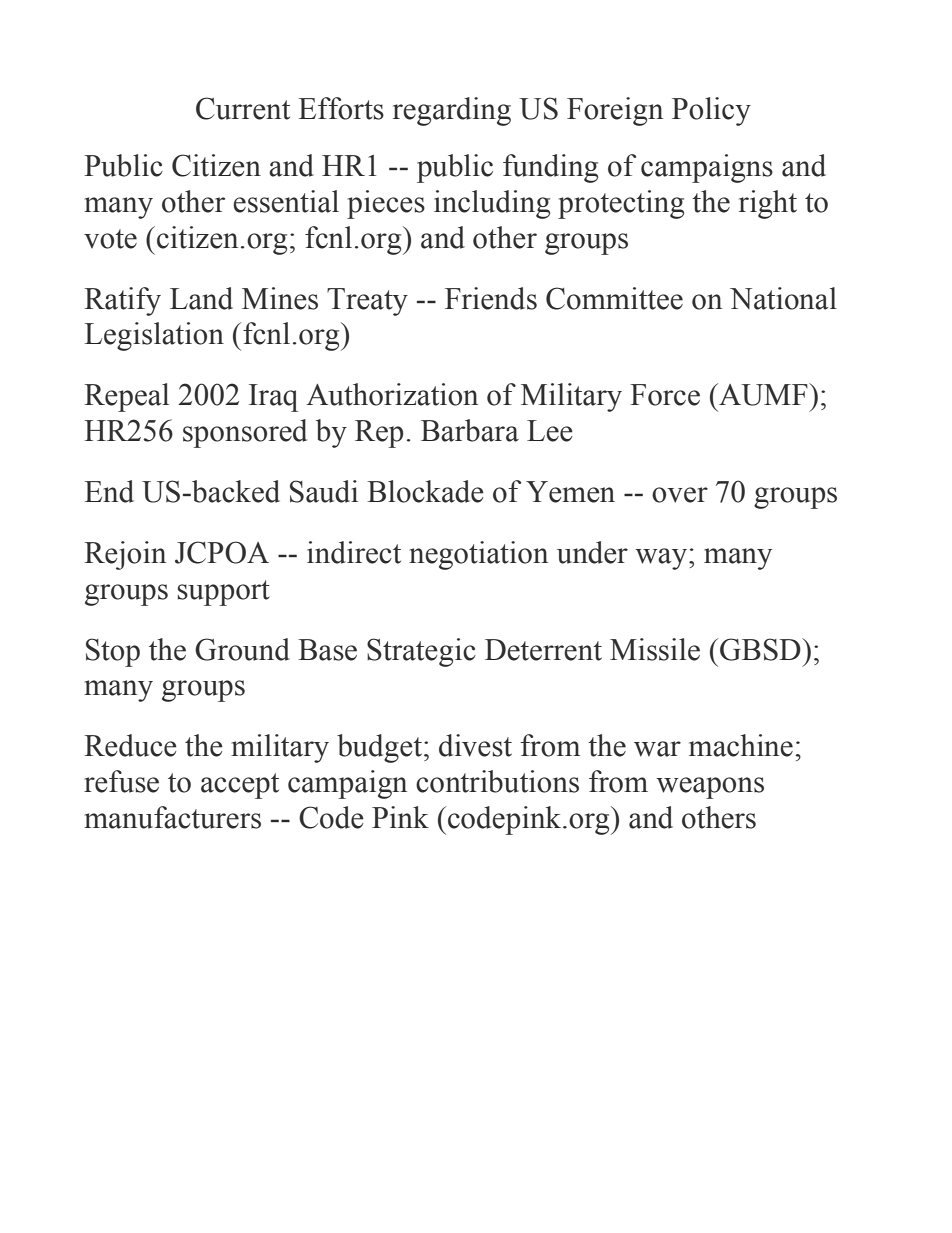 Image resolution: width=952 pixels, height=1233 pixels. What do you see at coordinates (655, 649) in the page?
I see `Missile` at bounding box center [655, 649].
